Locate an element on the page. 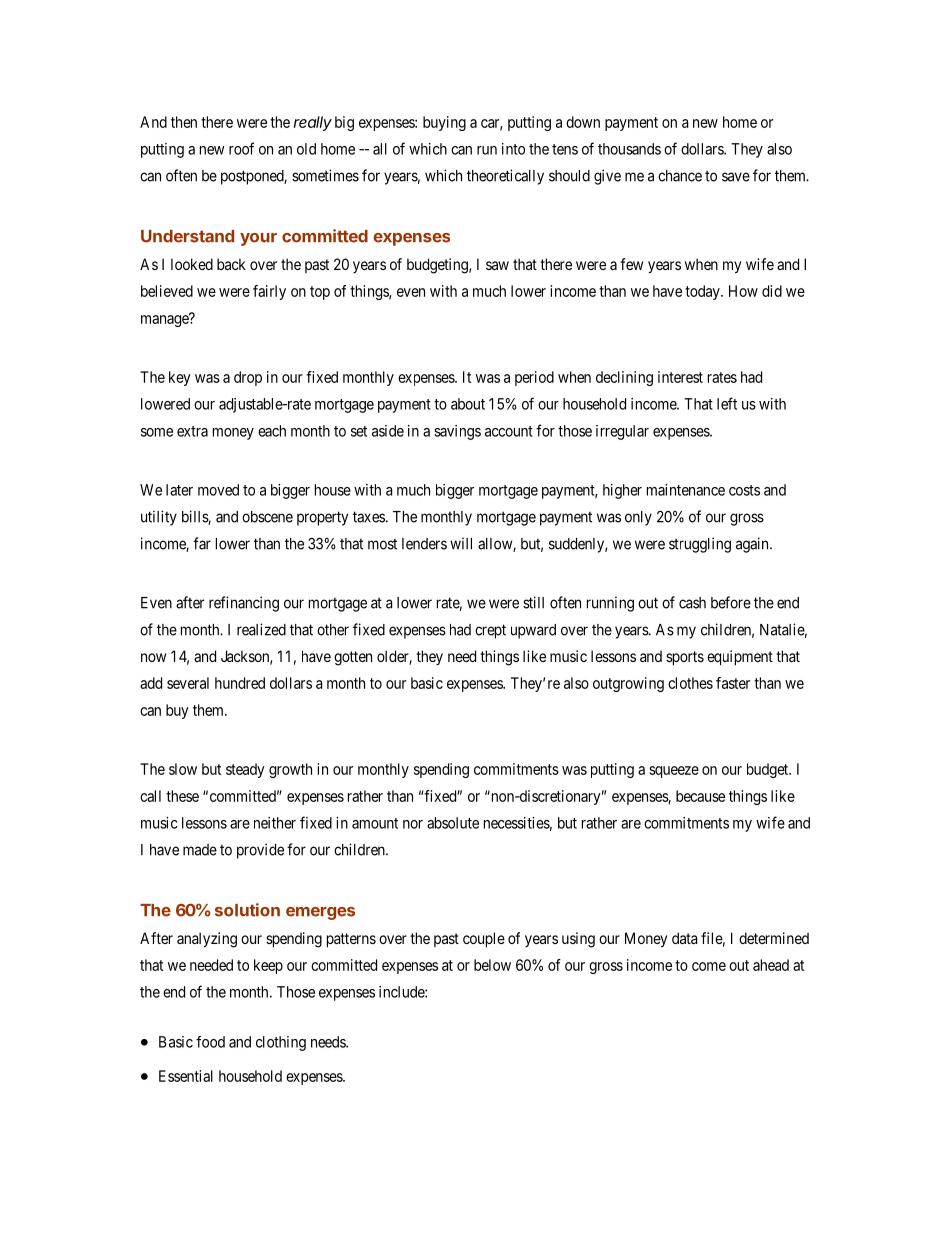 The height and width of the image is (1233, 952). about is located at coordinates (468, 404).
